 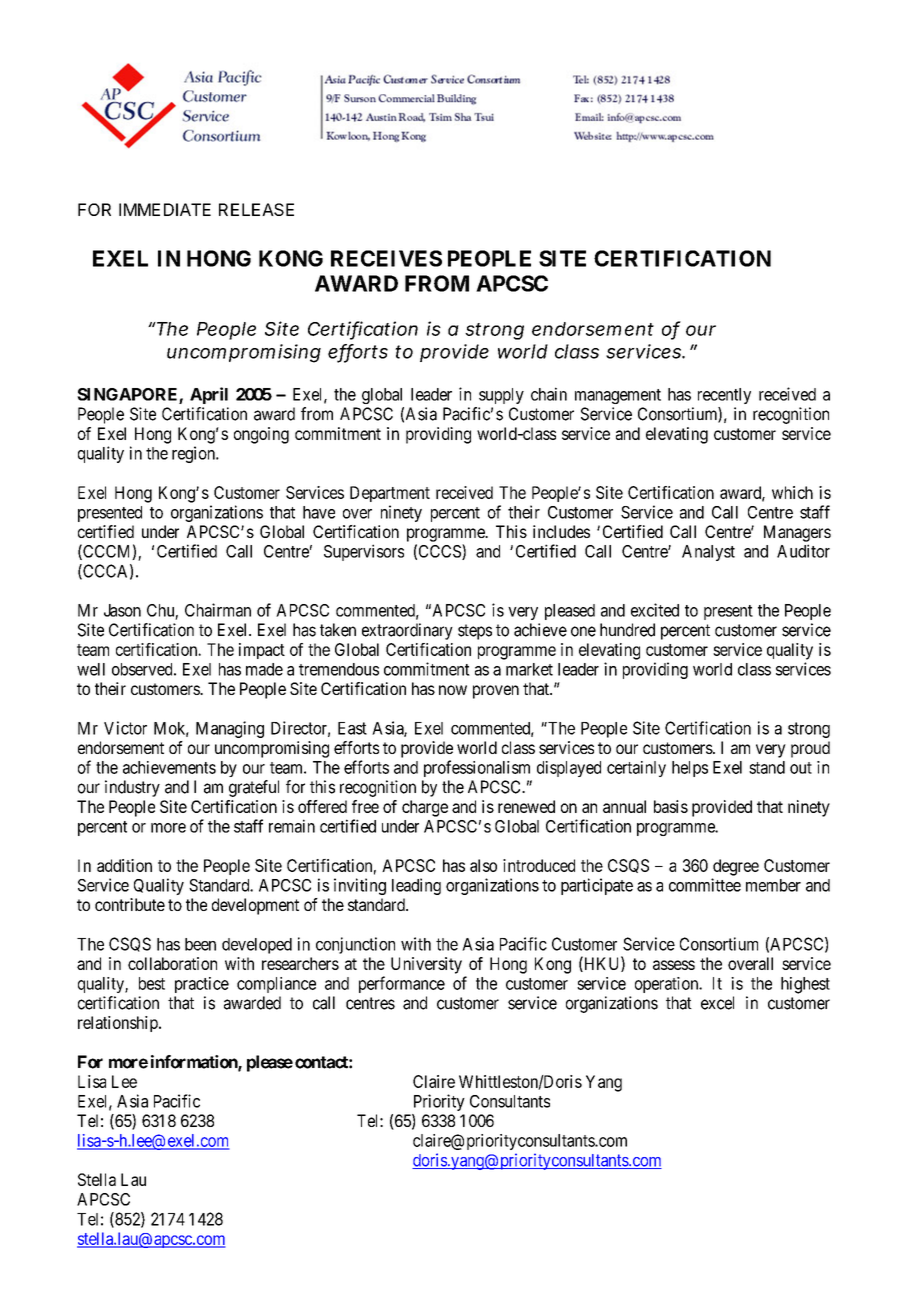 I want to click on basis, so click(x=671, y=806).
